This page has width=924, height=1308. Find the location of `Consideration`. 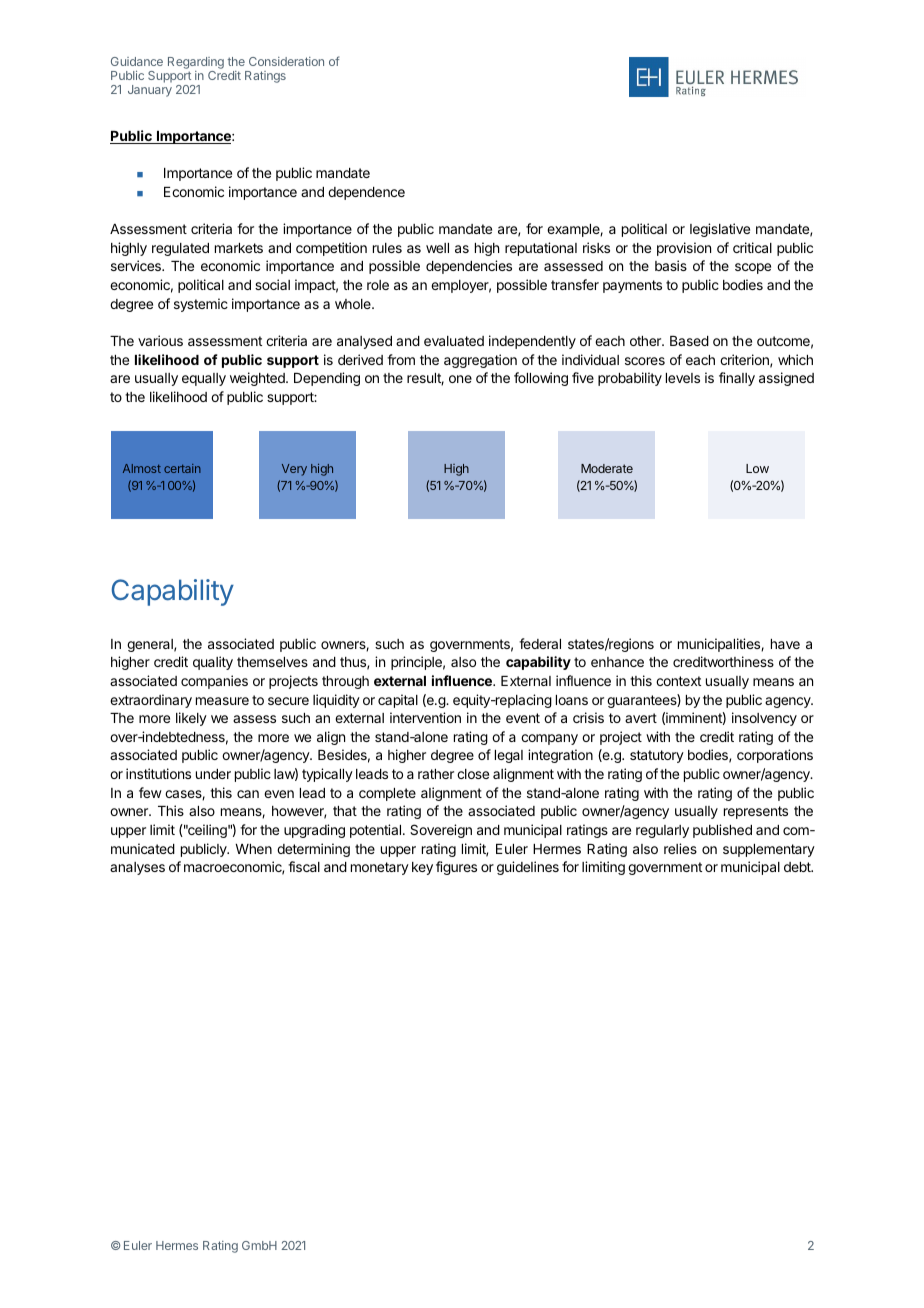

Consideration is located at coordinates (286, 61).
